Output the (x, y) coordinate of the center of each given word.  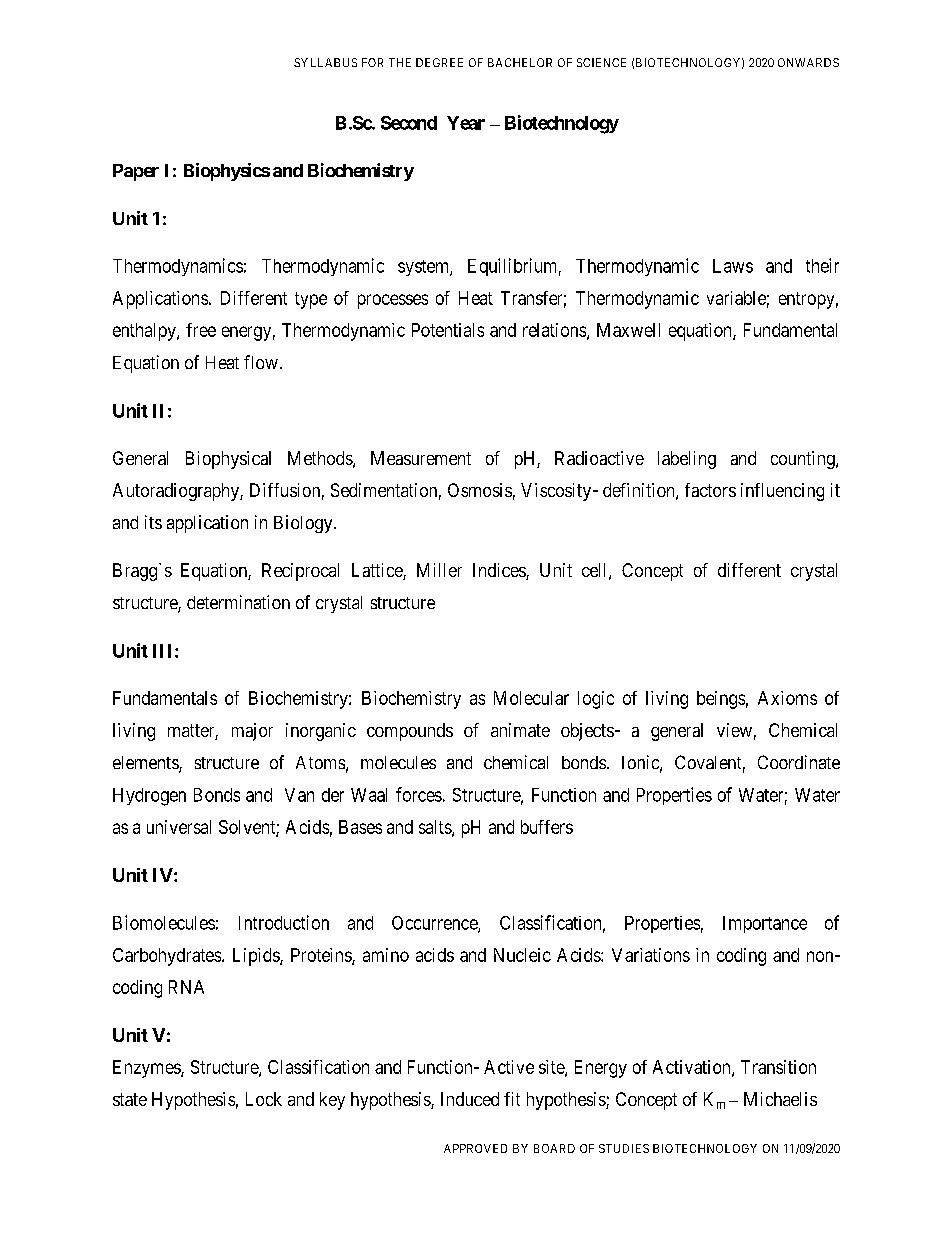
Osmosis (480, 490)
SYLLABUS (325, 62)
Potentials (448, 330)
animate (520, 730)
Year (466, 123)
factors (710, 490)
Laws (733, 266)
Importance (765, 924)
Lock (264, 1099)
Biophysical (228, 460)
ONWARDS (808, 62)
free (201, 330)
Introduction (284, 922)
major (252, 732)
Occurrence (435, 924)
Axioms (787, 698)
